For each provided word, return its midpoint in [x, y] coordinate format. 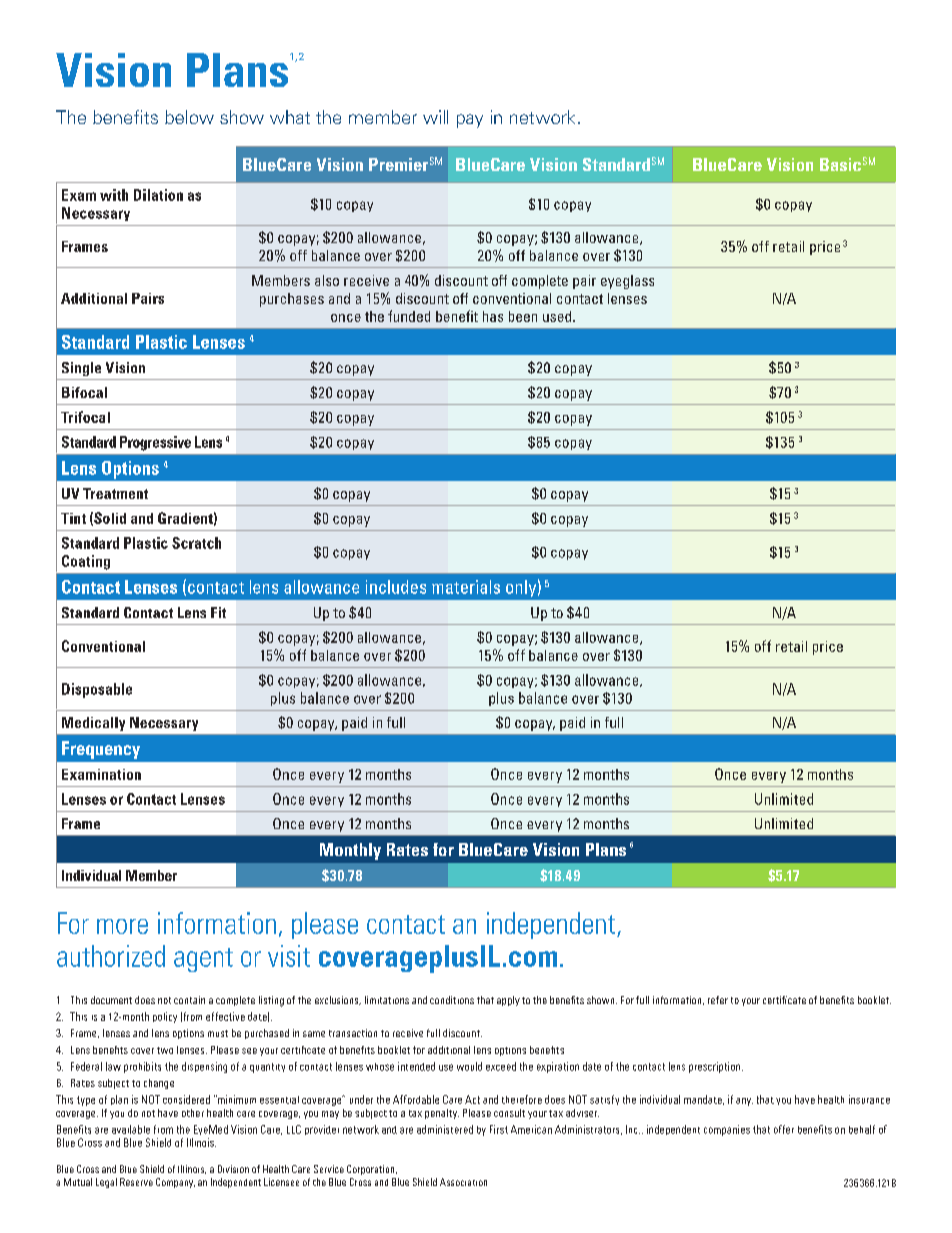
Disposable [97, 690]
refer [718, 1000]
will [435, 117]
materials [466, 587]
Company [175, 1183]
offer [784, 1129]
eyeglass [627, 282]
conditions [452, 1000]
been [523, 316]
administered [445, 1129]
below [189, 117]
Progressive [155, 443]
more [122, 926]
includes [396, 587]
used [558, 316]
